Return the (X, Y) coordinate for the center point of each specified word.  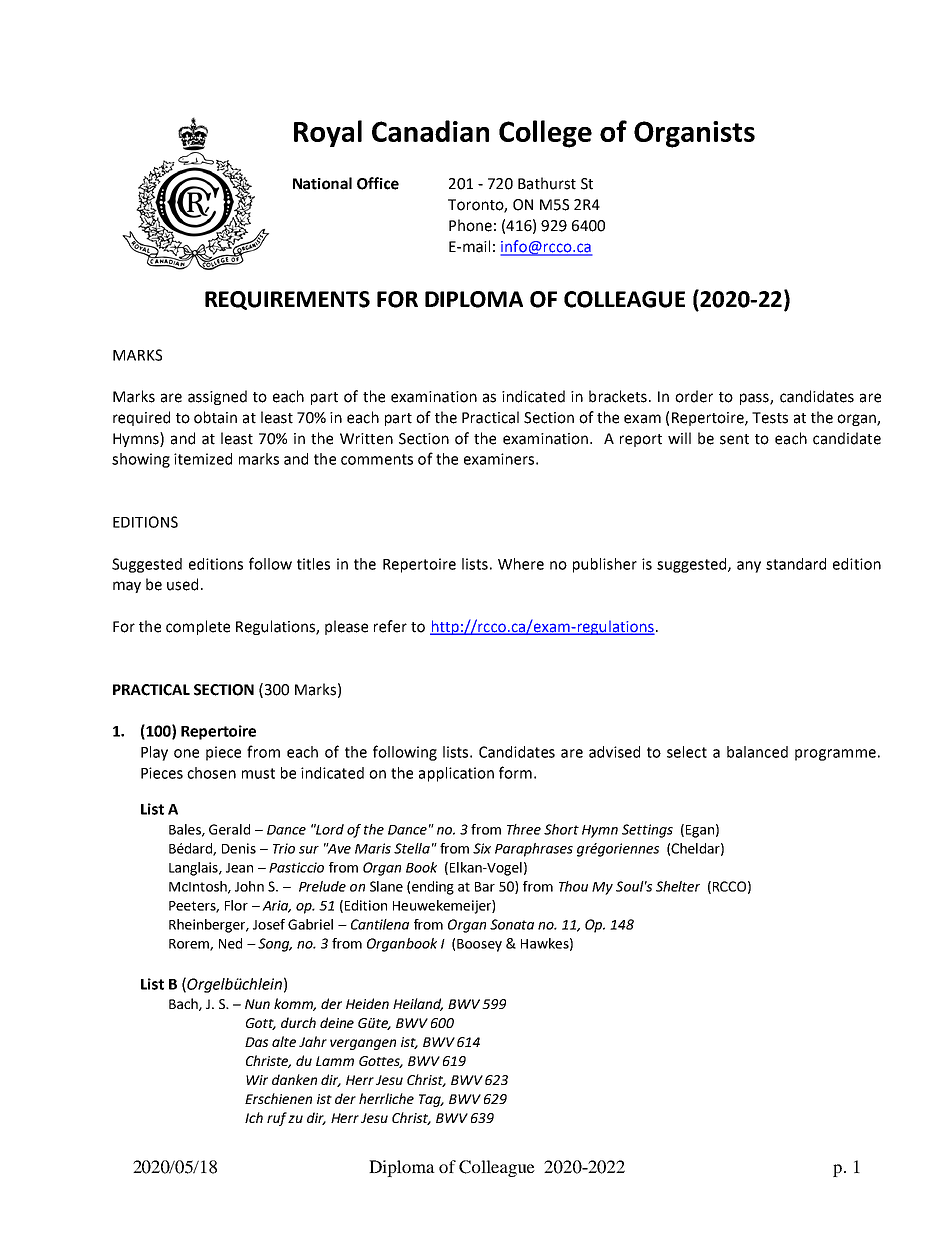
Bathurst (547, 183)
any (749, 567)
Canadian (430, 131)
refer (390, 626)
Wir (257, 1080)
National (322, 183)
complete (198, 627)
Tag (431, 1100)
